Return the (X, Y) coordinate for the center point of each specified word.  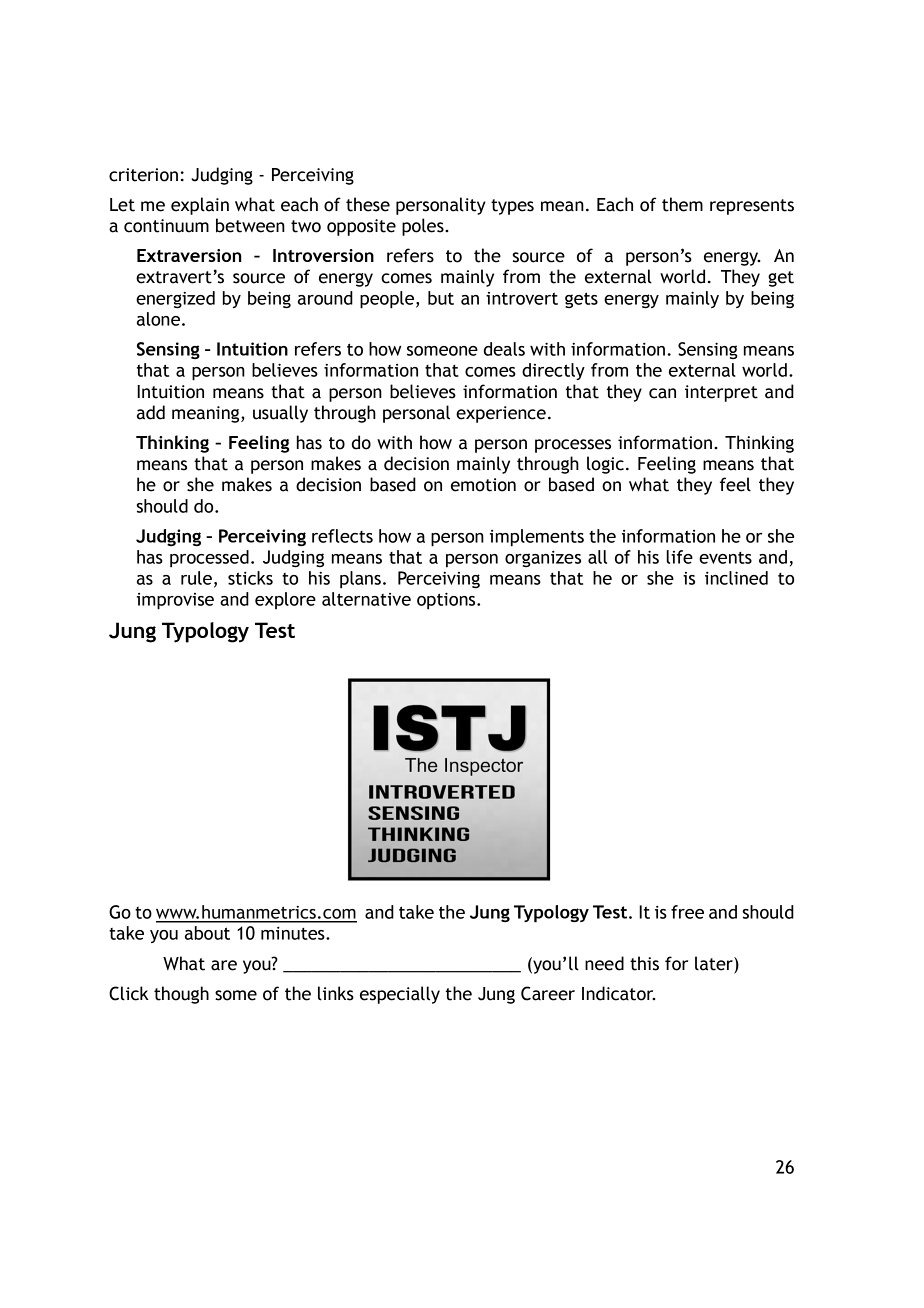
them (682, 204)
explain (200, 206)
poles (424, 227)
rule (196, 578)
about (207, 933)
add (151, 412)
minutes (294, 933)
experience (501, 414)
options (447, 601)
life (679, 557)
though (181, 995)
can (662, 393)
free (687, 912)
